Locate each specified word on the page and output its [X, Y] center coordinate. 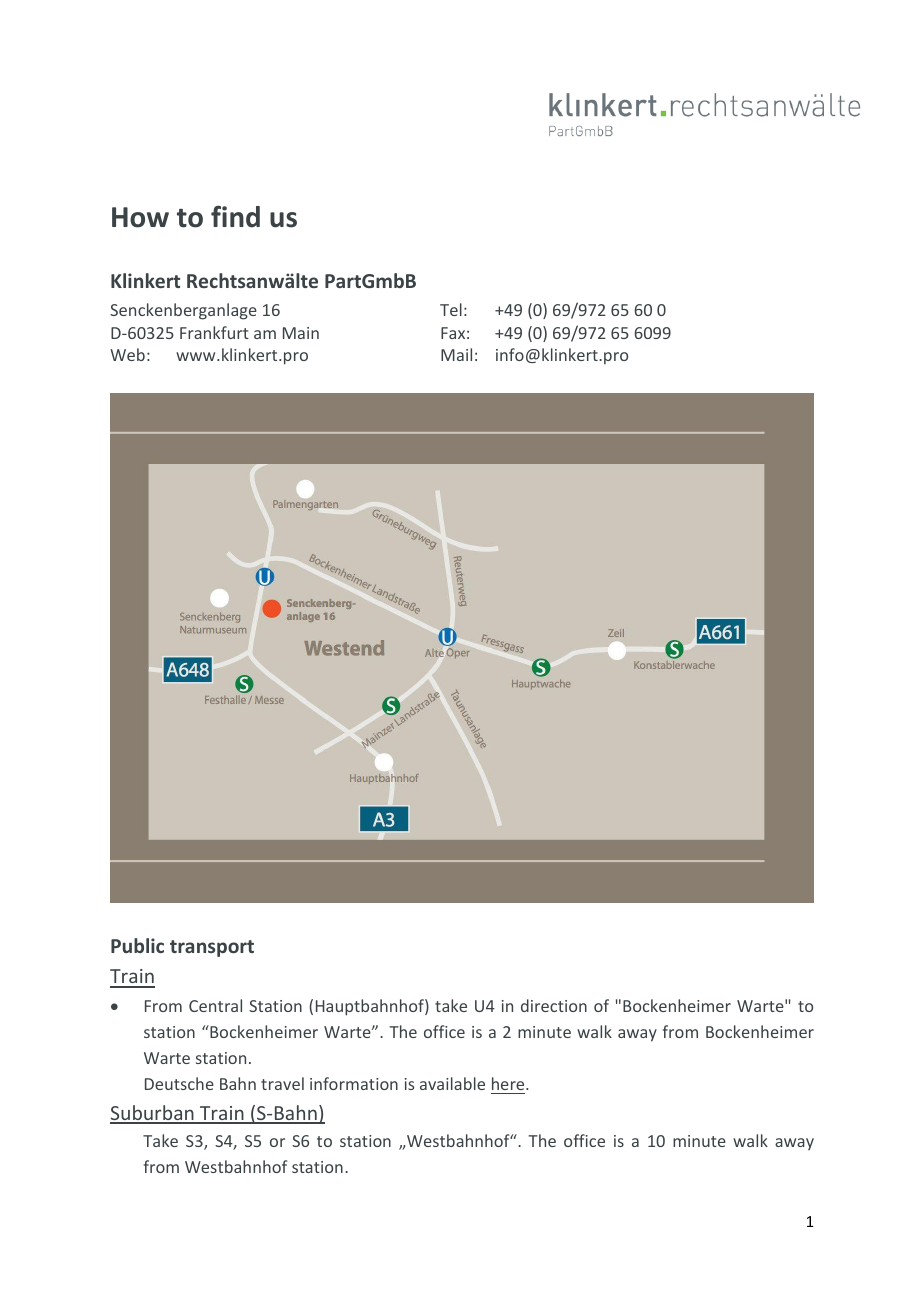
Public [137, 945]
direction [554, 1005]
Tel [451, 309]
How [140, 217]
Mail [456, 354]
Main [301, 333]
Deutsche [179, 1083]
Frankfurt [214, 332]
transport [212, 948]
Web [127, 354]
